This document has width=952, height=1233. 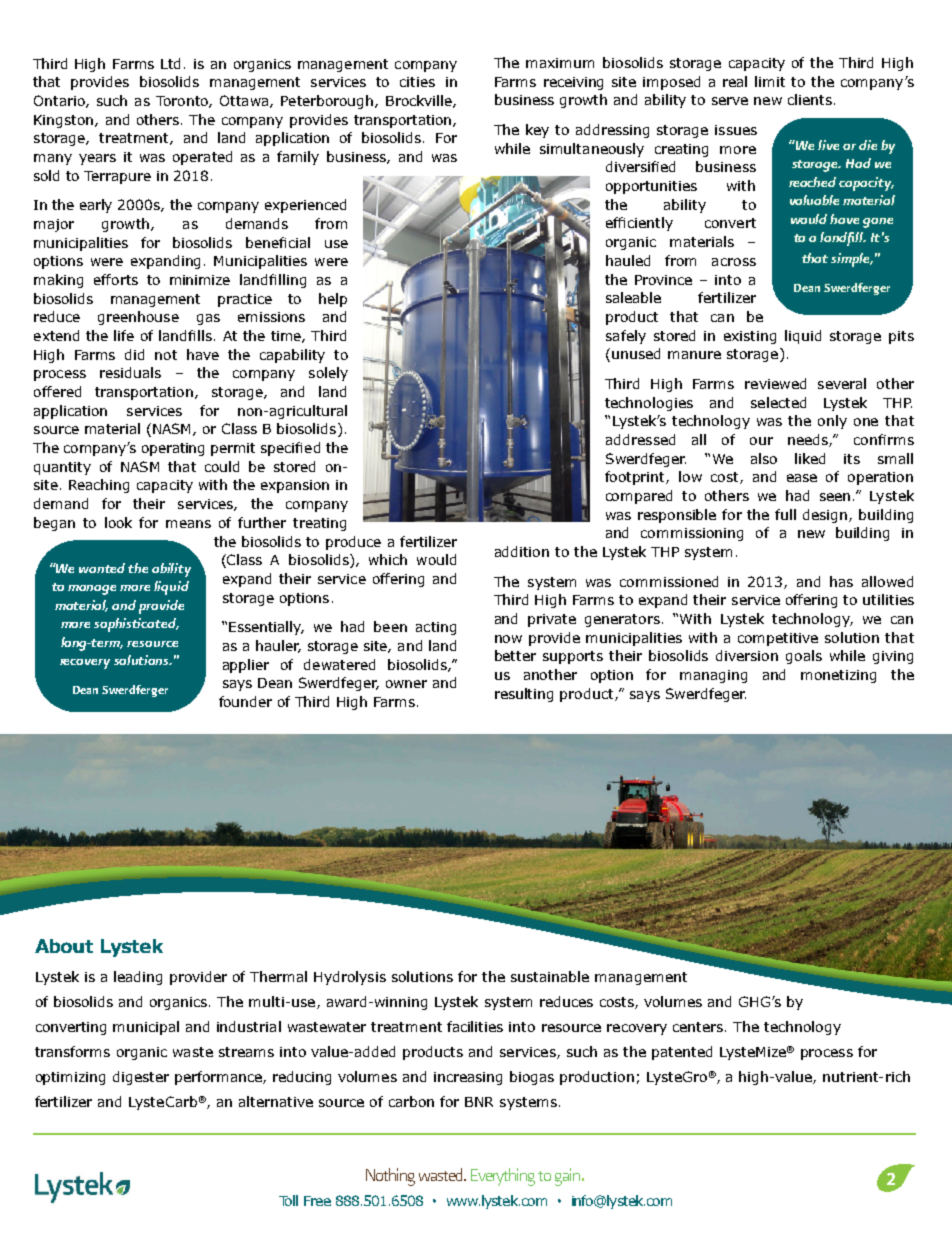 What do you see at coordinates (138, 978) in the document?
I see `leading` at bounding box center [138, 978].
